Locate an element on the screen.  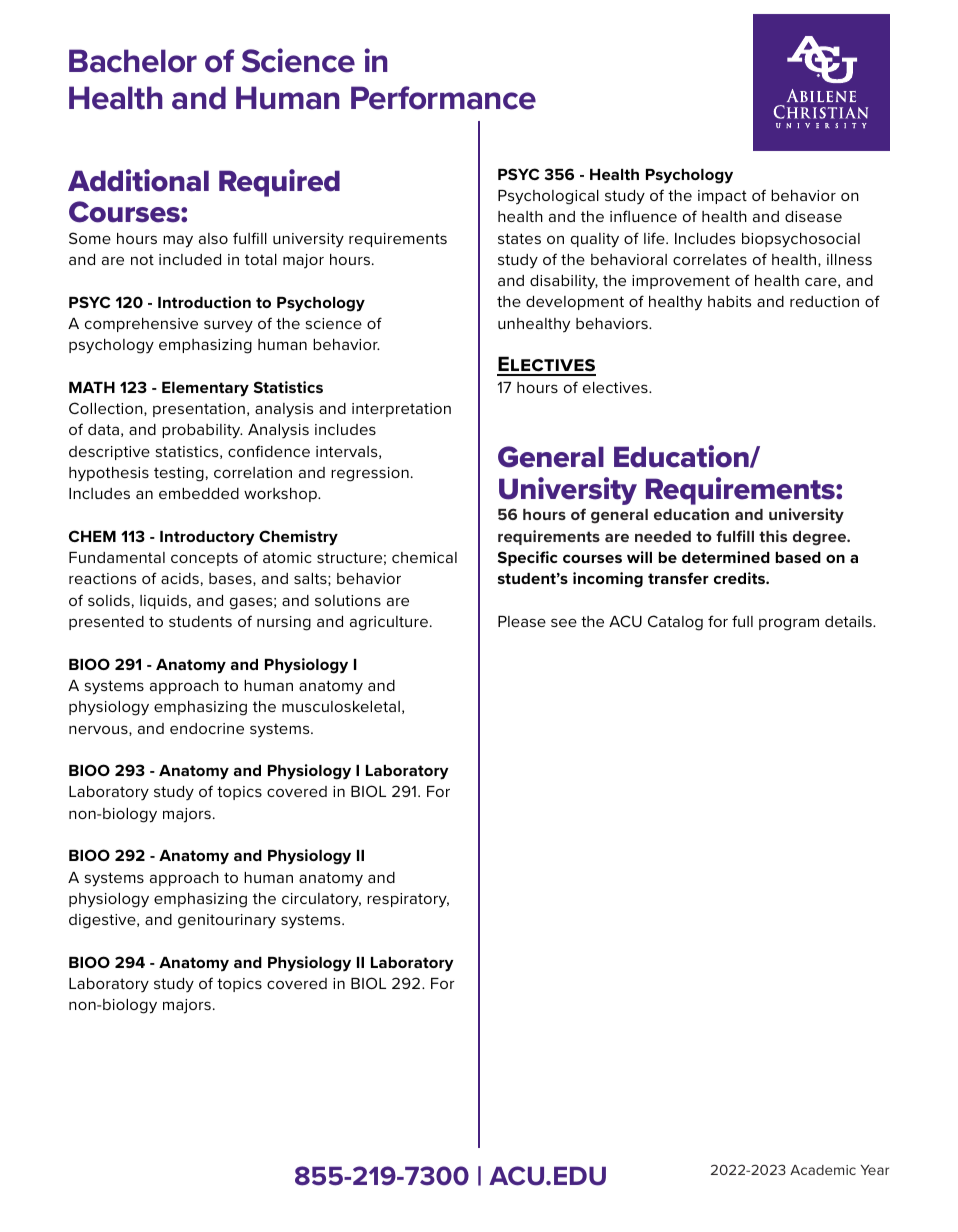
probability is located at coordinates (202, 431).
